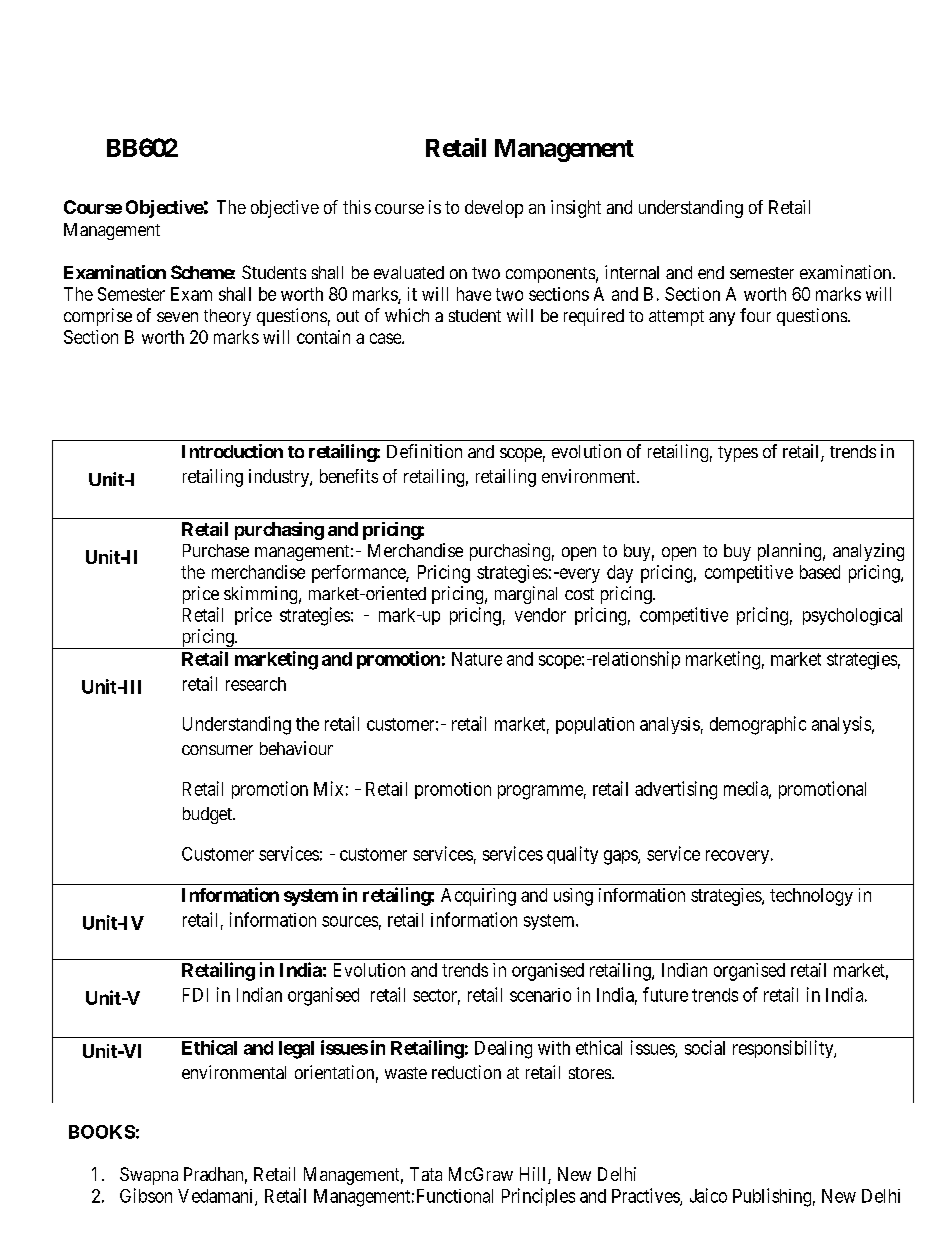  I want to click on consumer, so click(217, 750).
